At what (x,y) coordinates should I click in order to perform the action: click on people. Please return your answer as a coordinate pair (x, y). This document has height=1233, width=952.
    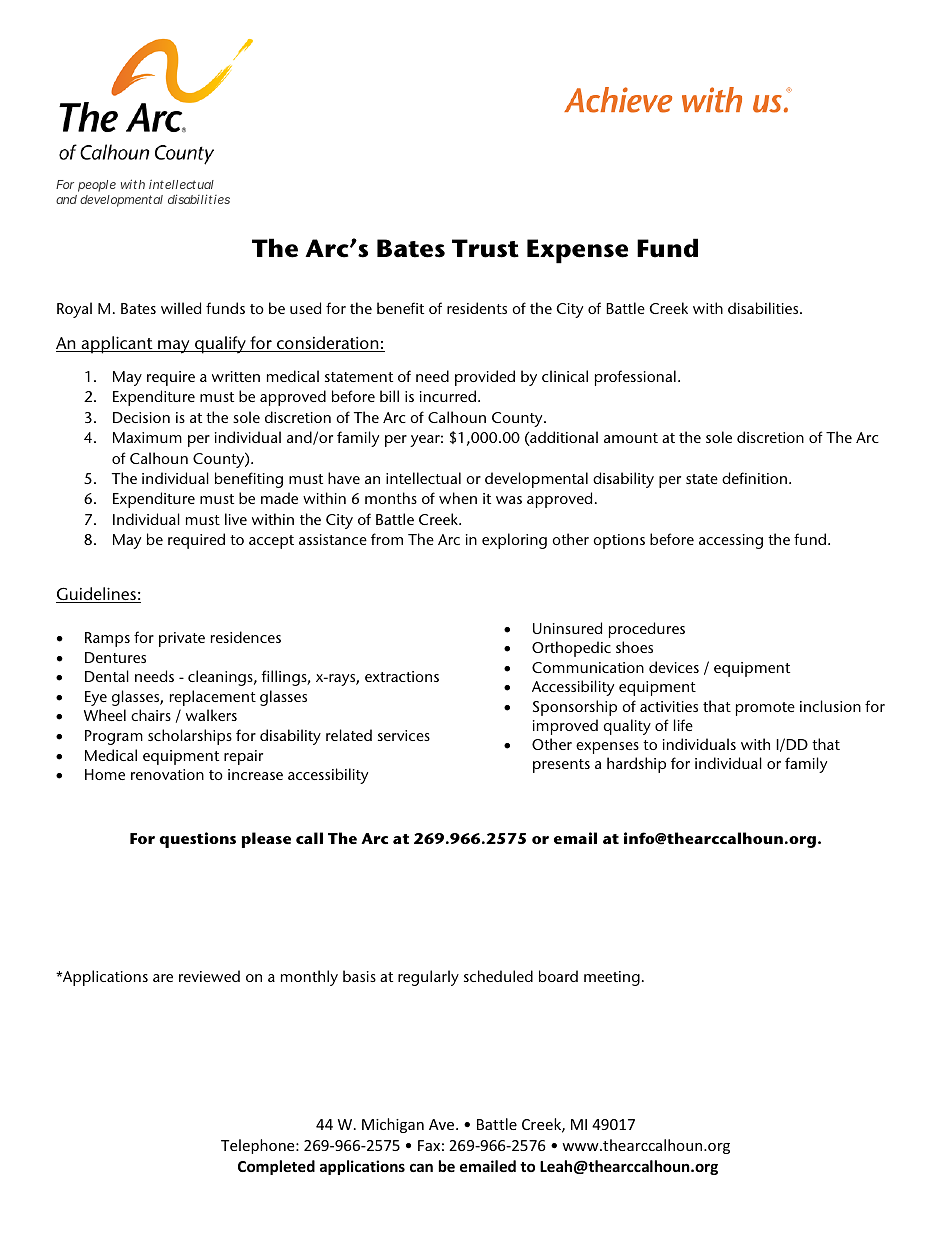
    Looking at the image, I should click on (97, 186).
